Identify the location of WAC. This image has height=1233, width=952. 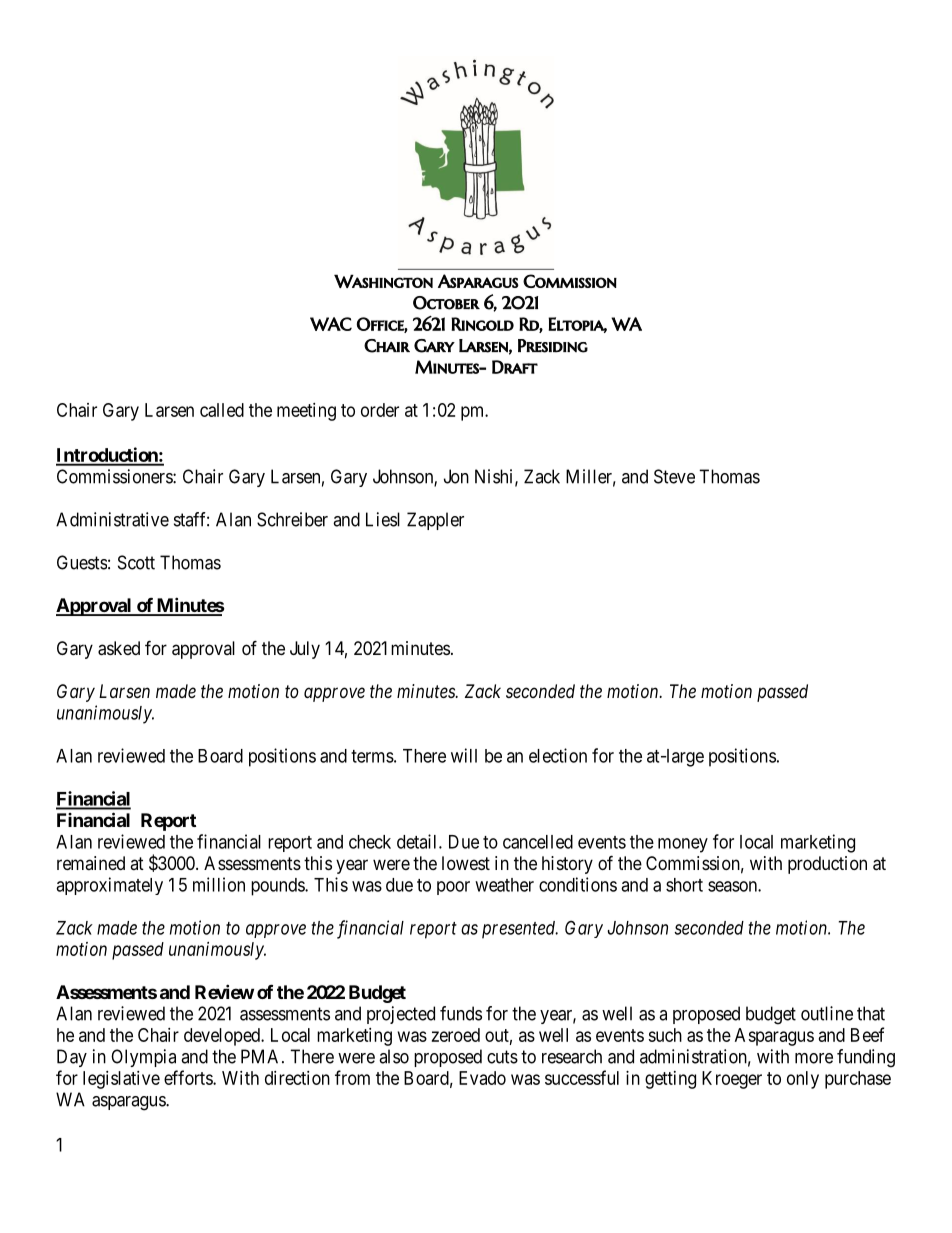
(331, 324).
